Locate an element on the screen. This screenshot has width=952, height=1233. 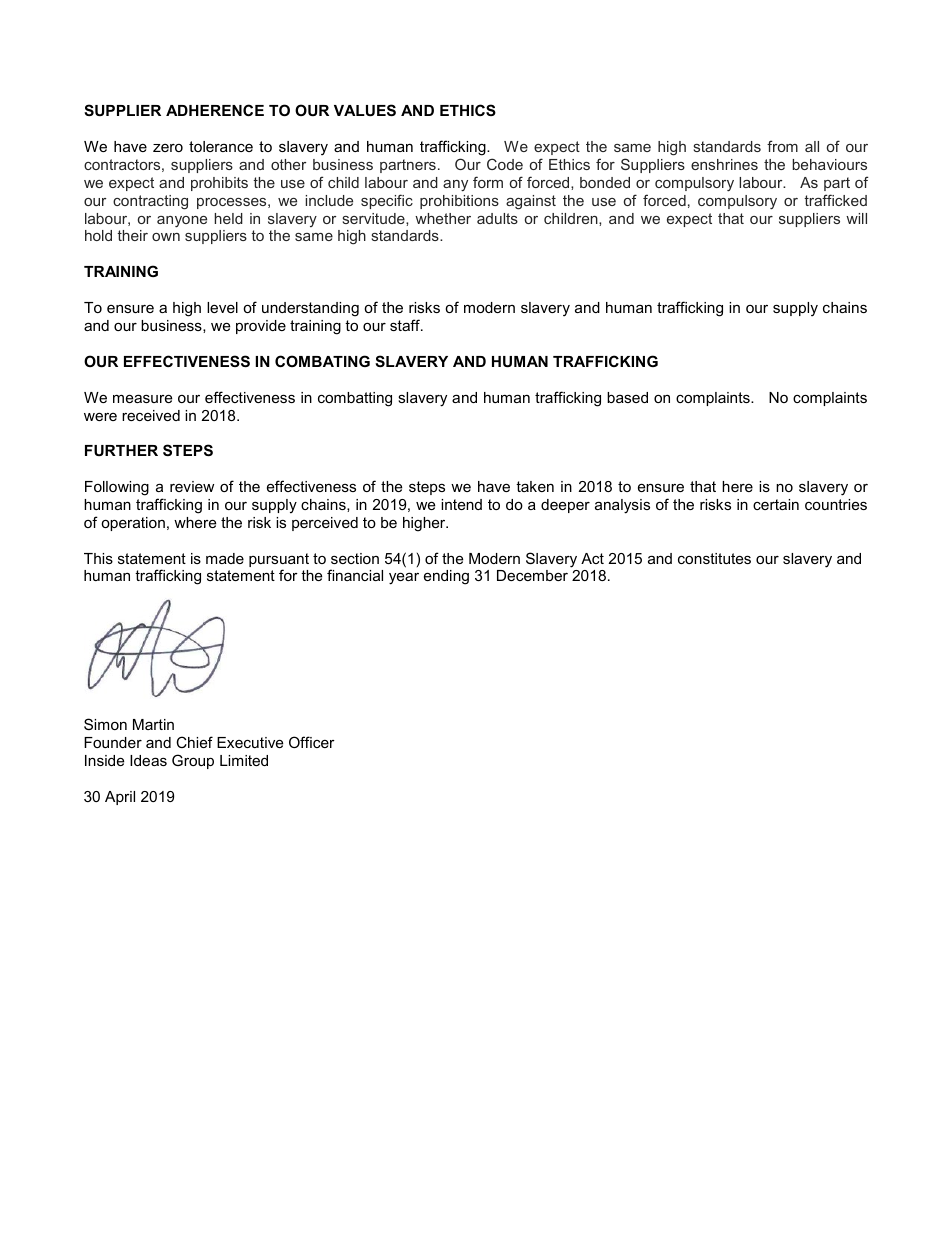
constitutes is located at coordinates (714, 558).
